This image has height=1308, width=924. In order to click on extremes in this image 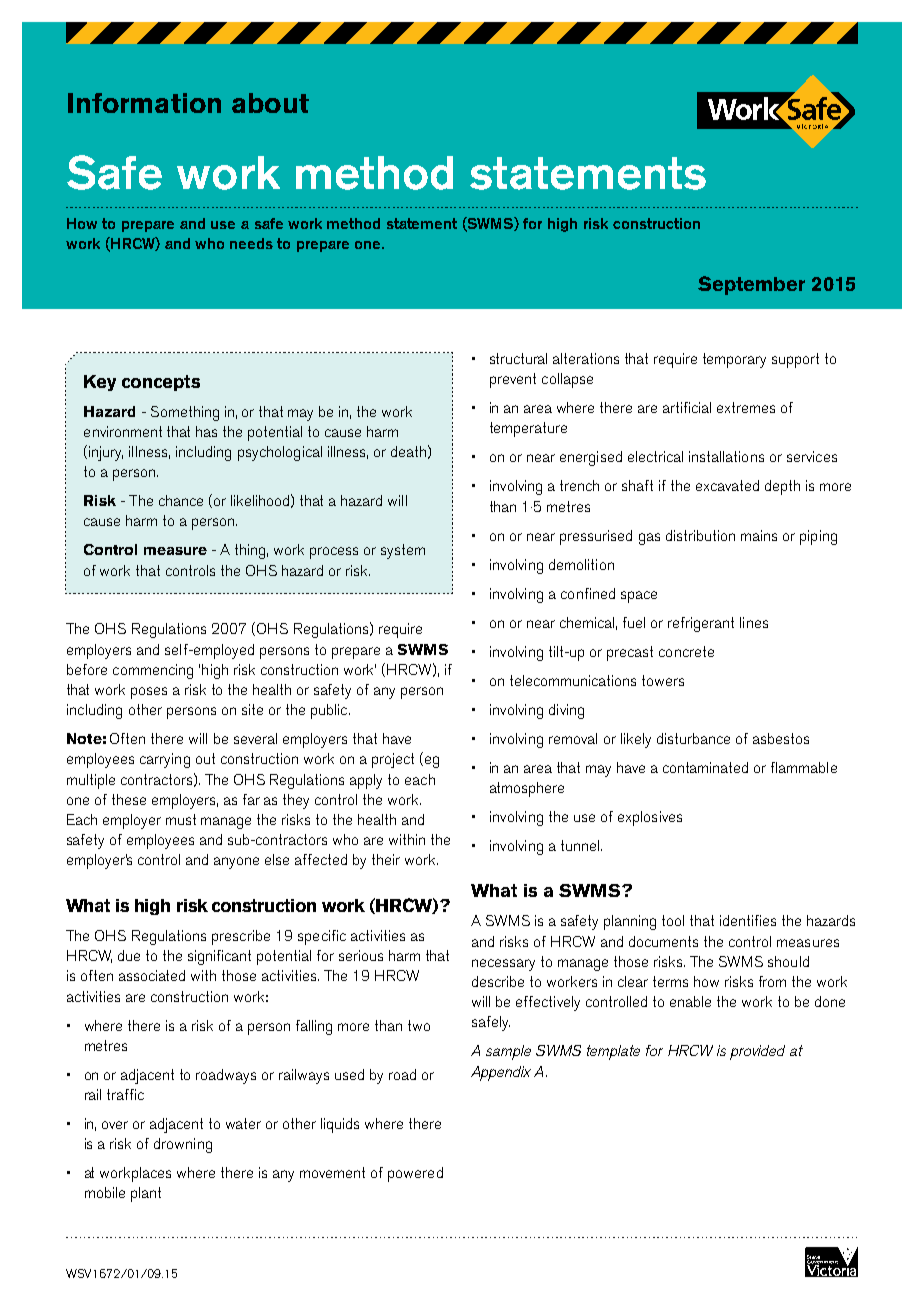, I will do `click(746, 407)`.
